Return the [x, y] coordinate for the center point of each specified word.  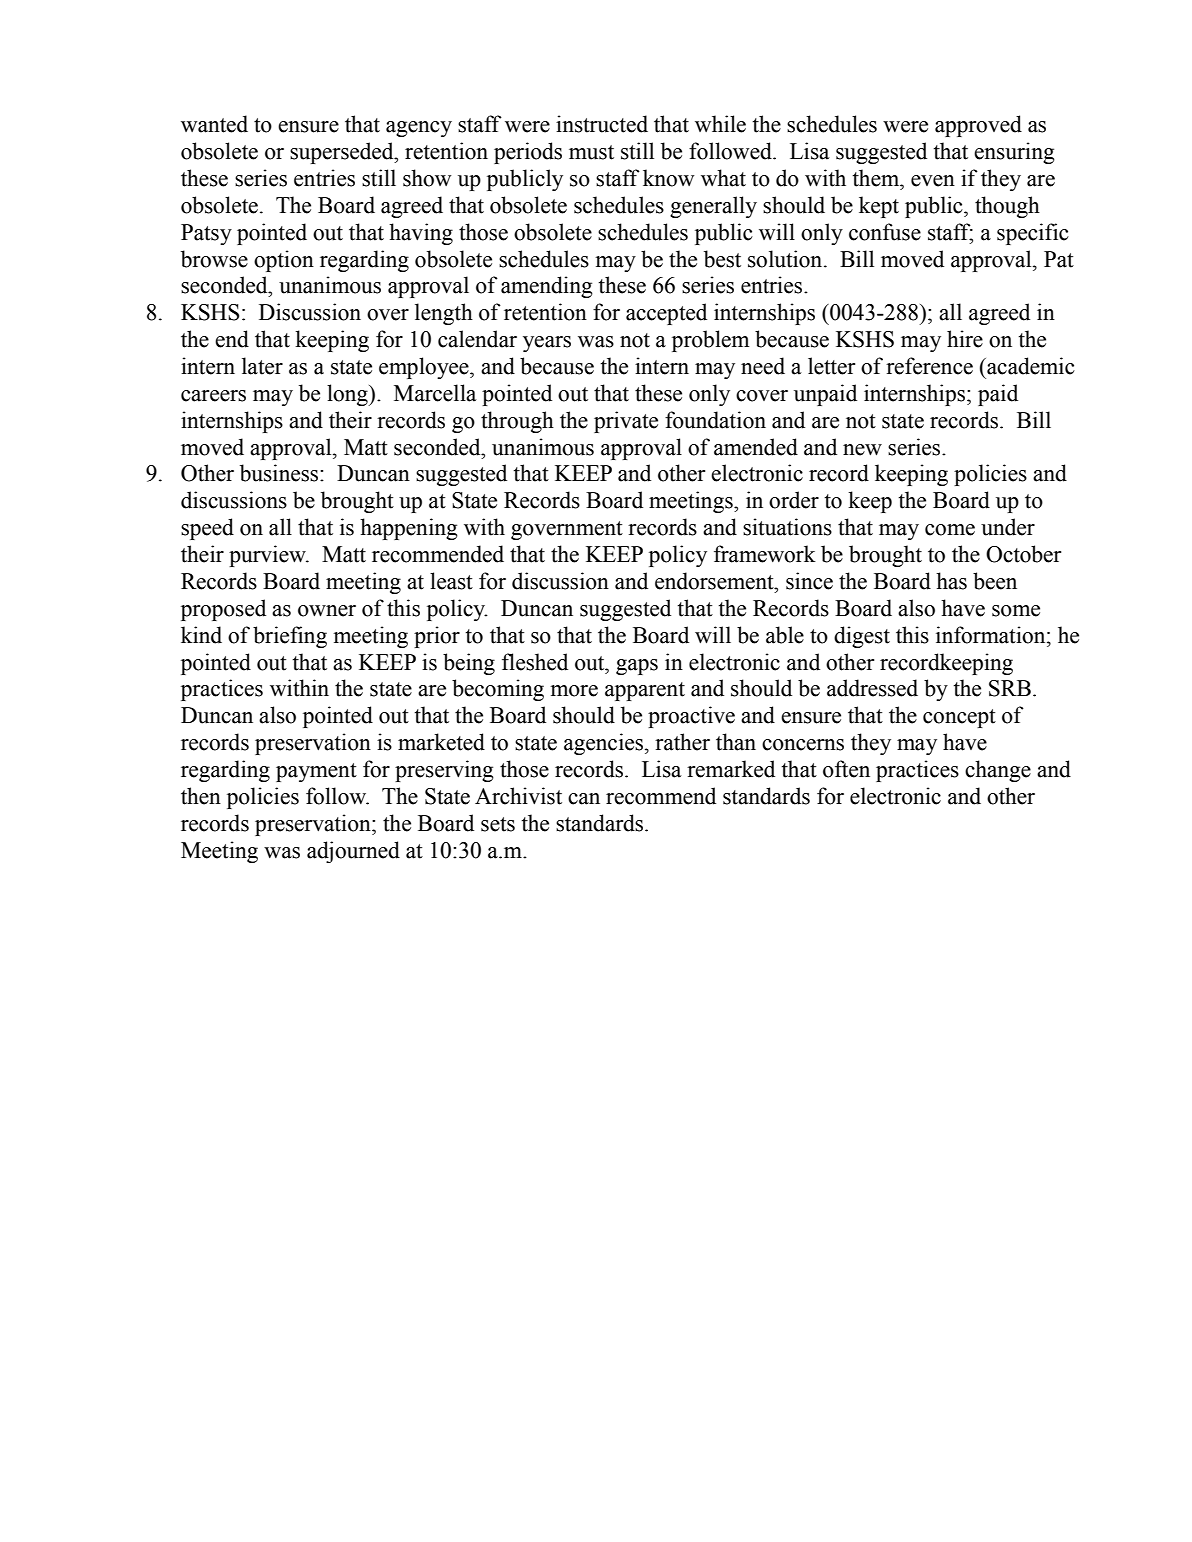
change [998, 771]
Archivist [518, 796]
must [591, 152]
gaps [637, 667]
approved [978, 126]
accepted [666, 314]
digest [862, 637]
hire [965, 339]
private [626, 422]
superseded [343, 153]
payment [316, 772]
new [862, 450]
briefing [290, 637]
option [284, 261]
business [280, 473]
